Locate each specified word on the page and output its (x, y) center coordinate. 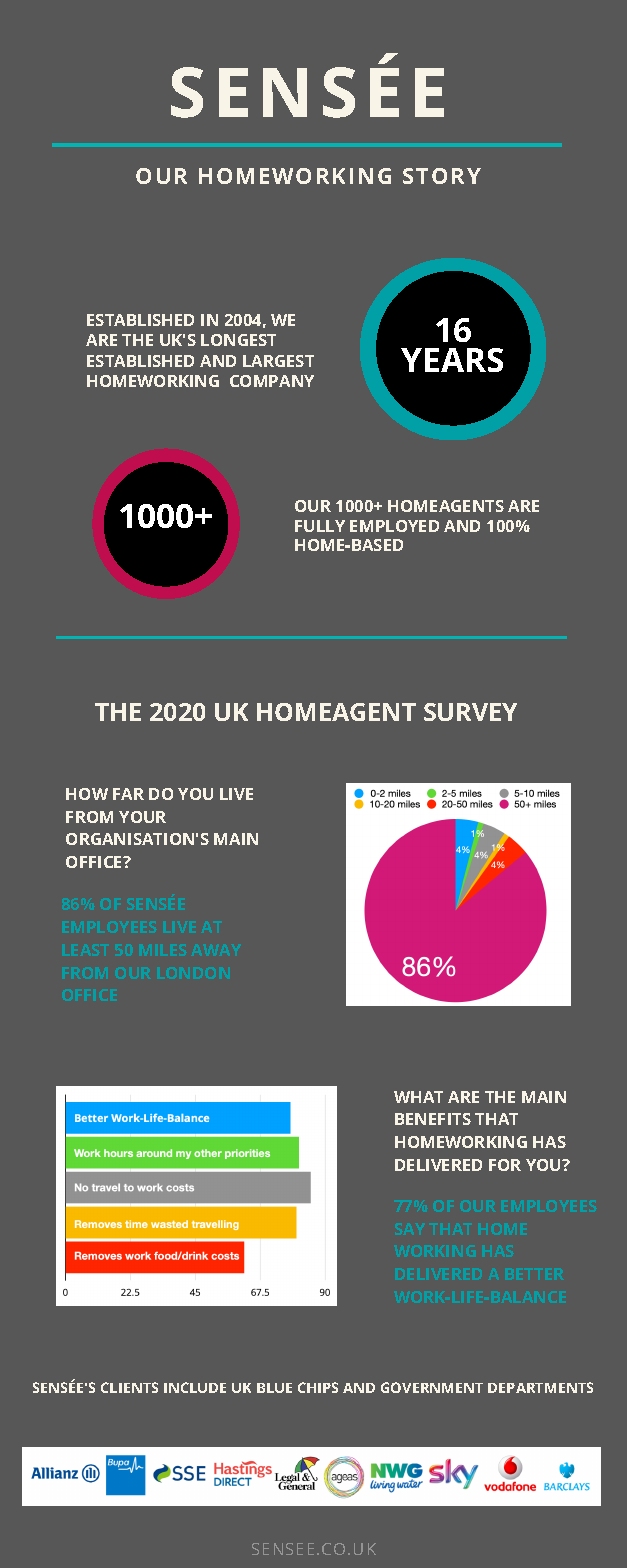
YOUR (142, 817)
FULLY (320, 526)
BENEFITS (433, 1119)
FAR (128, 794)
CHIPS (318, 1387)
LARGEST (278, 361)
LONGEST (238, 340)
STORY (442, 176)
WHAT (418, 1097)
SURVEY (470, 712)
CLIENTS (129, 1387)
